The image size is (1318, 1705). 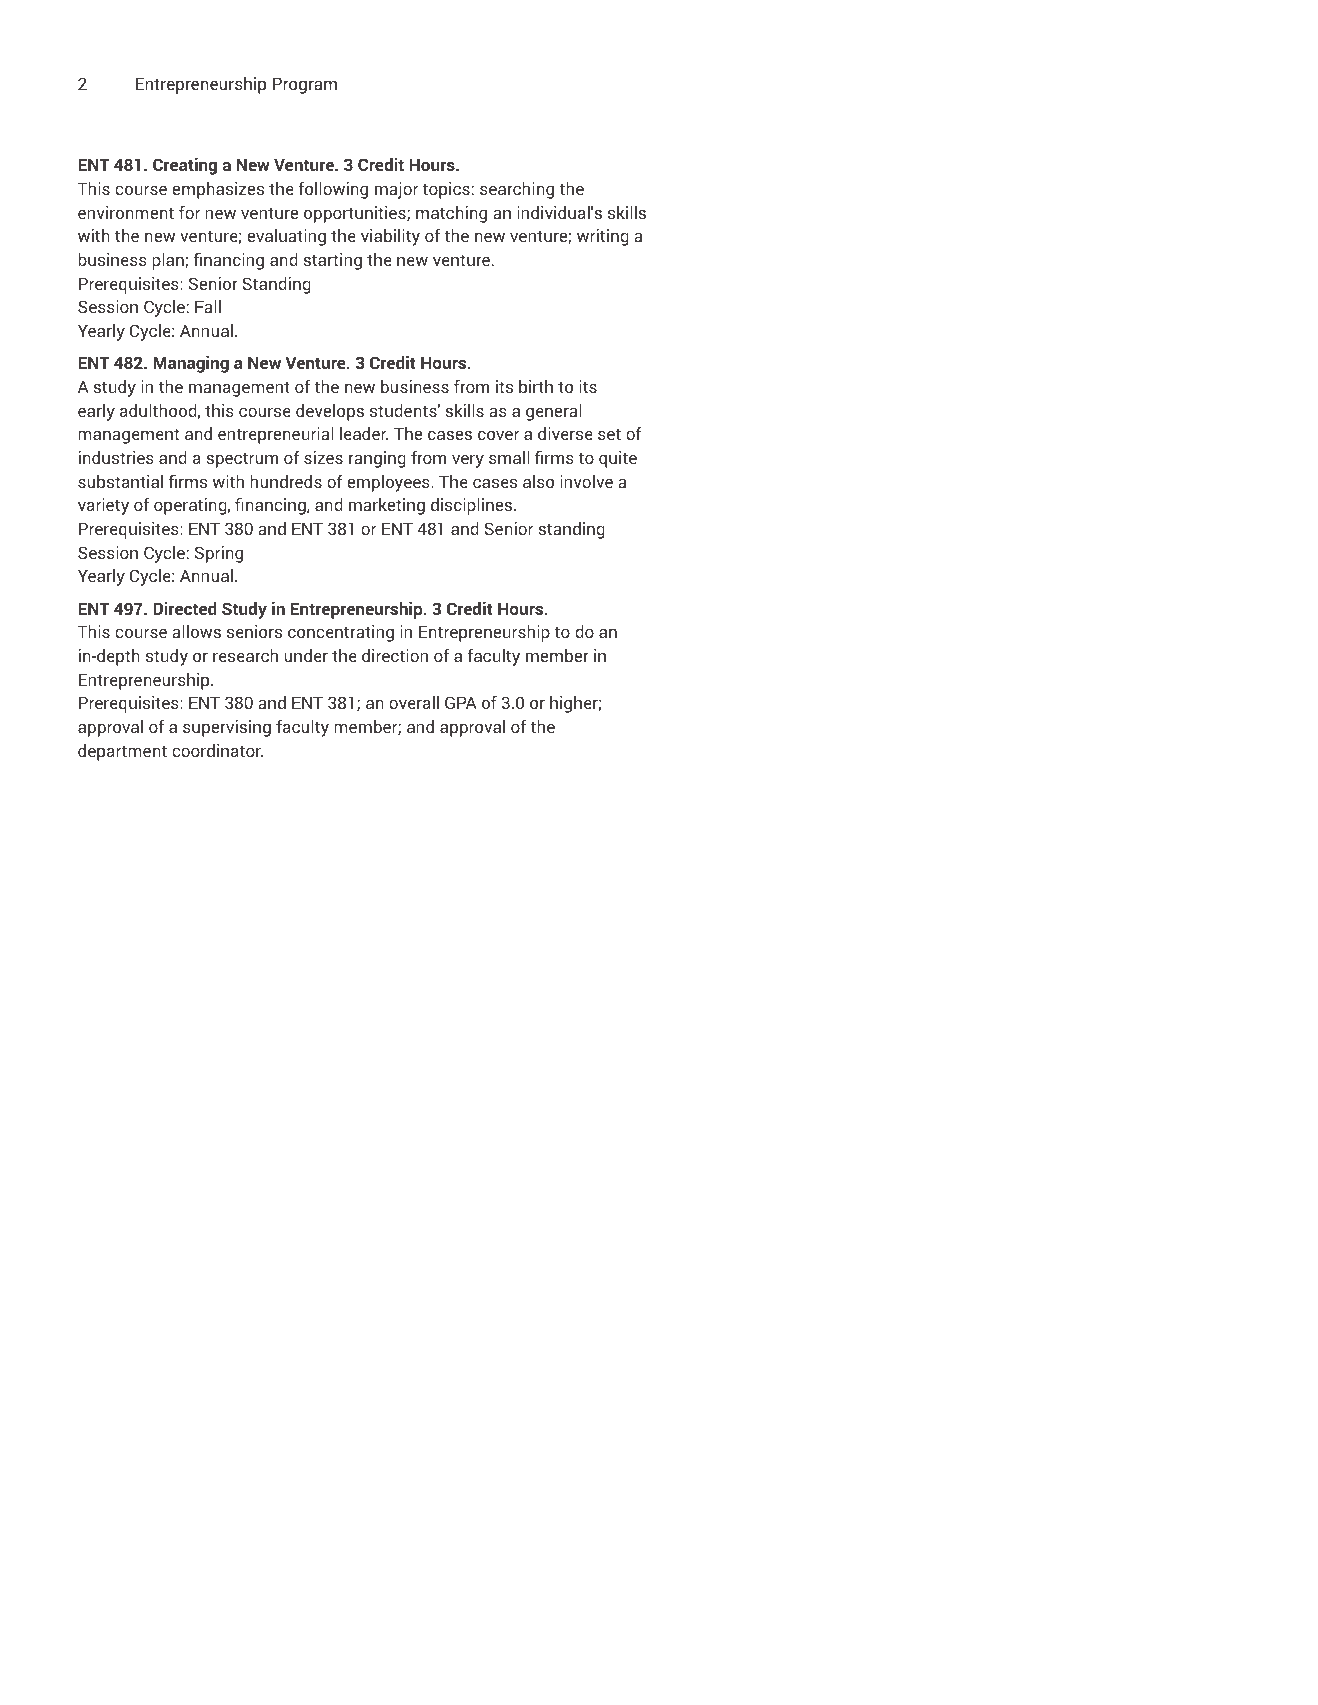 I want to click on Program, so click(x=305, y=85).
